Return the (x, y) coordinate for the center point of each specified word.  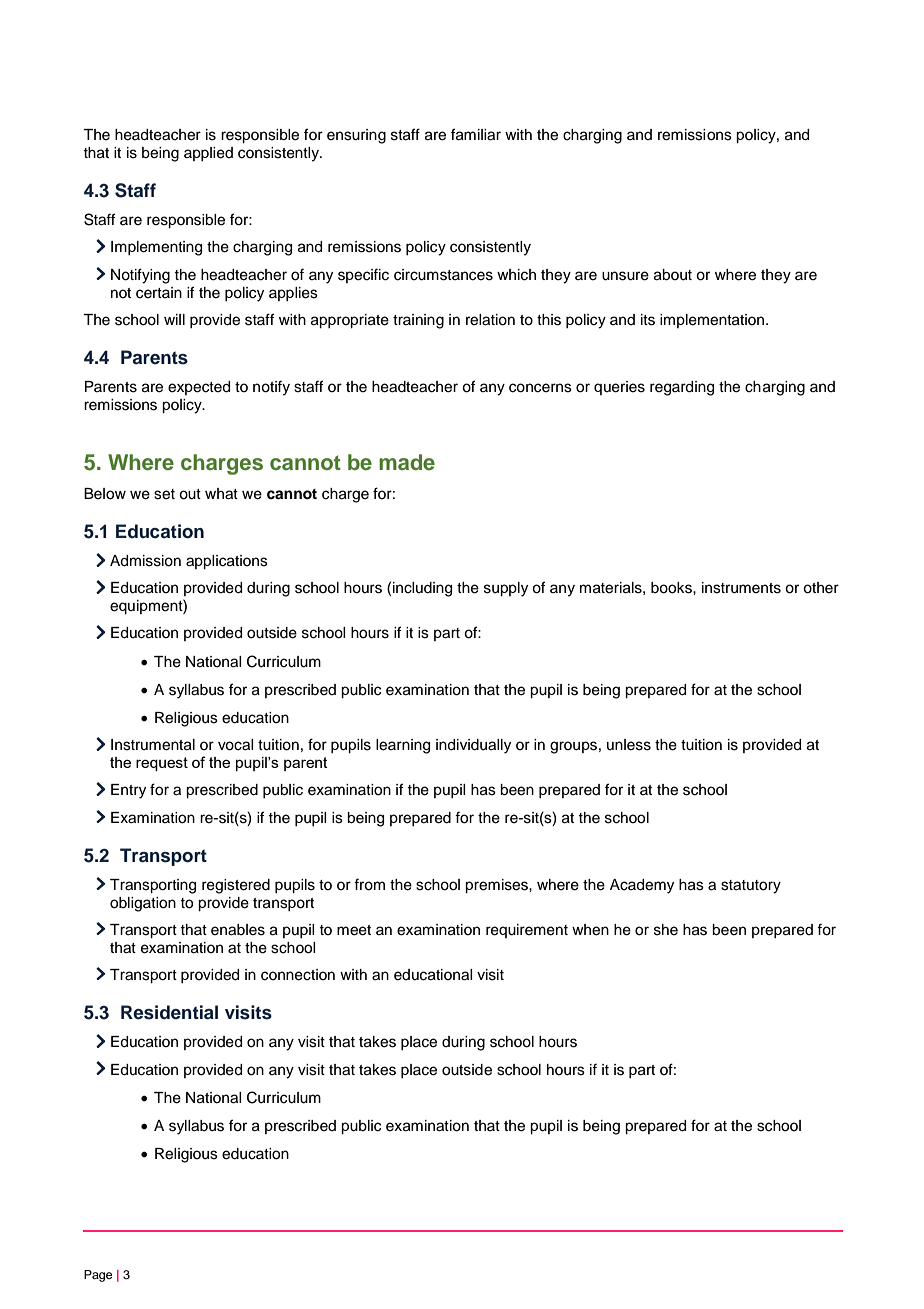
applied (208, 154)
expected (199, 388)
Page (98, 1276)
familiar (476, 134)
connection (298, 975)
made (407, 462)
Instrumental (153, 745)
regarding (682, 388)
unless (629, 745)
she (666, 930)
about (673, 275)
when (590, 930)
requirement (527, 931)
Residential (169, 1012)
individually (473, 746)
